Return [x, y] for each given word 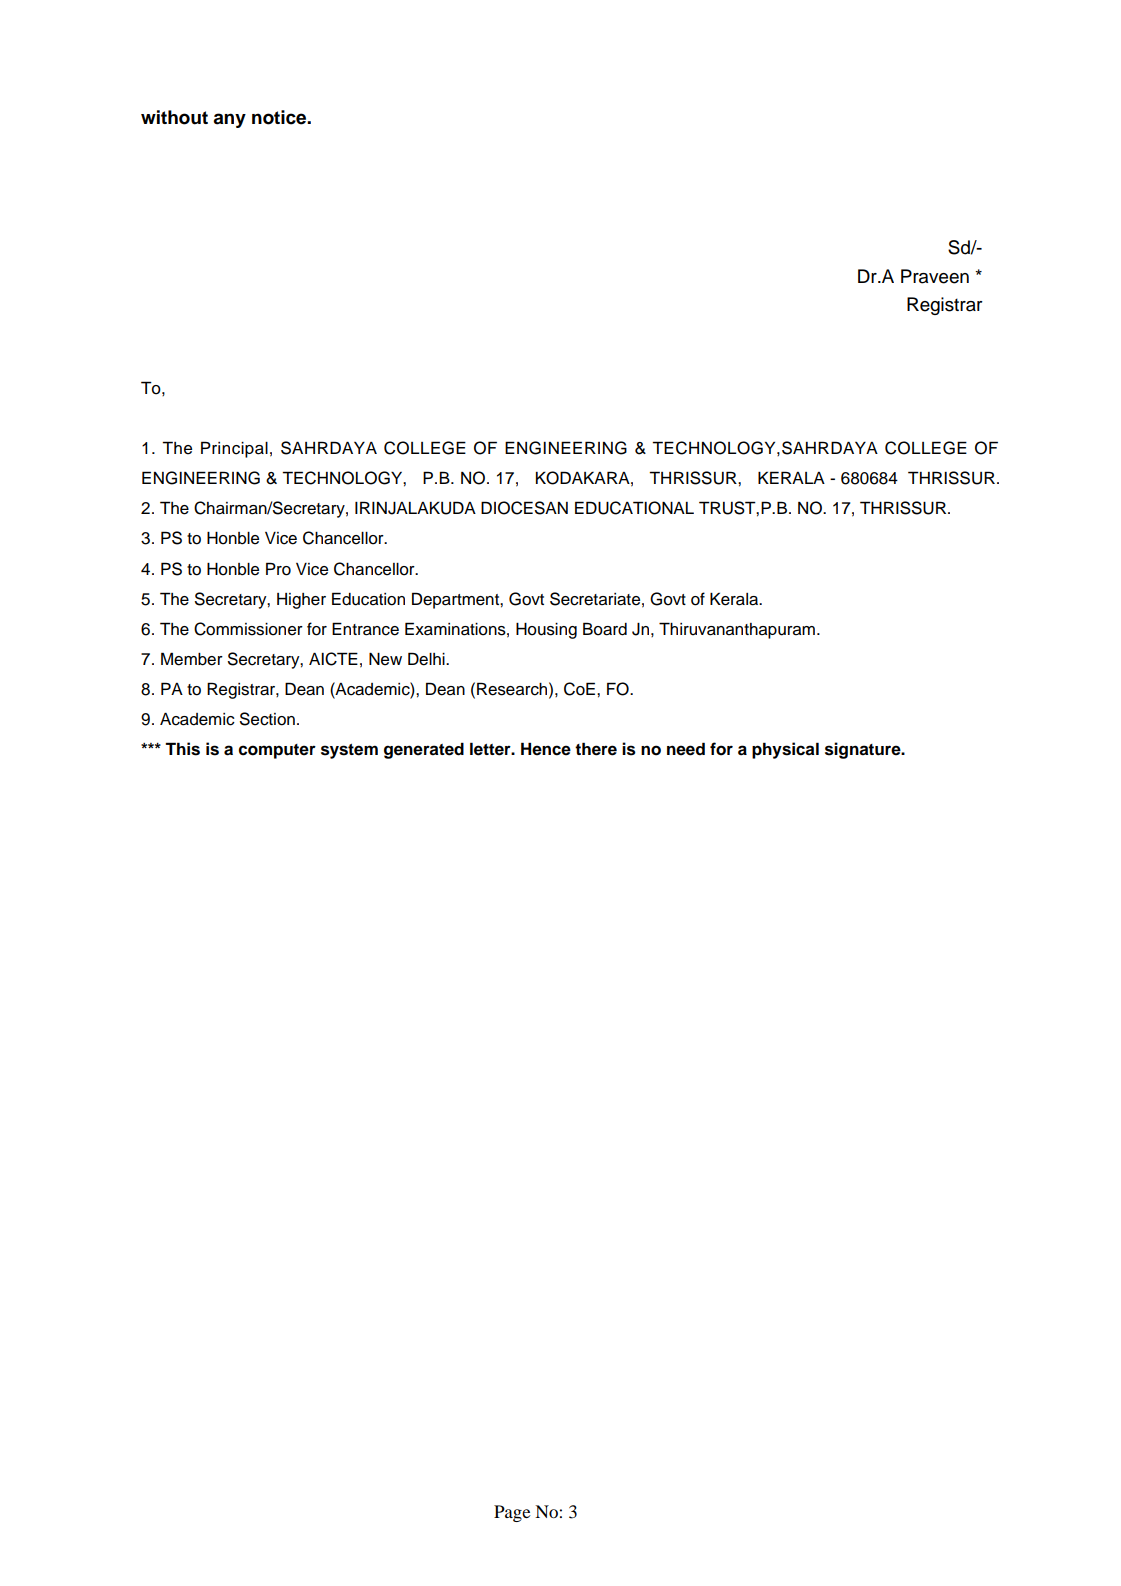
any [229, 120]
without [174, 117]
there [596, 749]
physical [785, 750]
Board [605, 629]
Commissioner [248, 629]
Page [512, 1513]
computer [277, 751]
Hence [546, 749]
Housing [546, 631]
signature [864, 750]
